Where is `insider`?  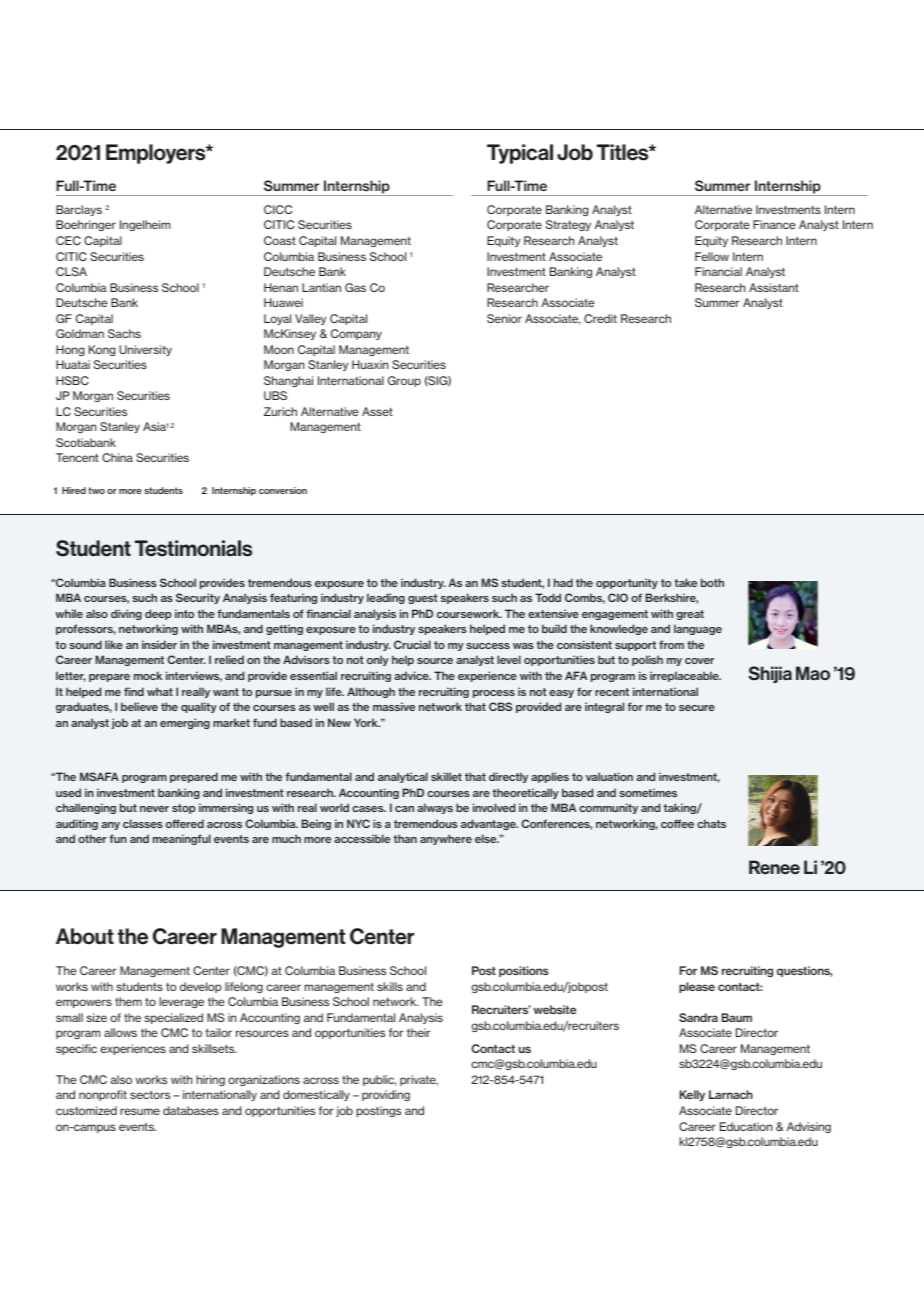 insider is located at coordinates (159, 644).
